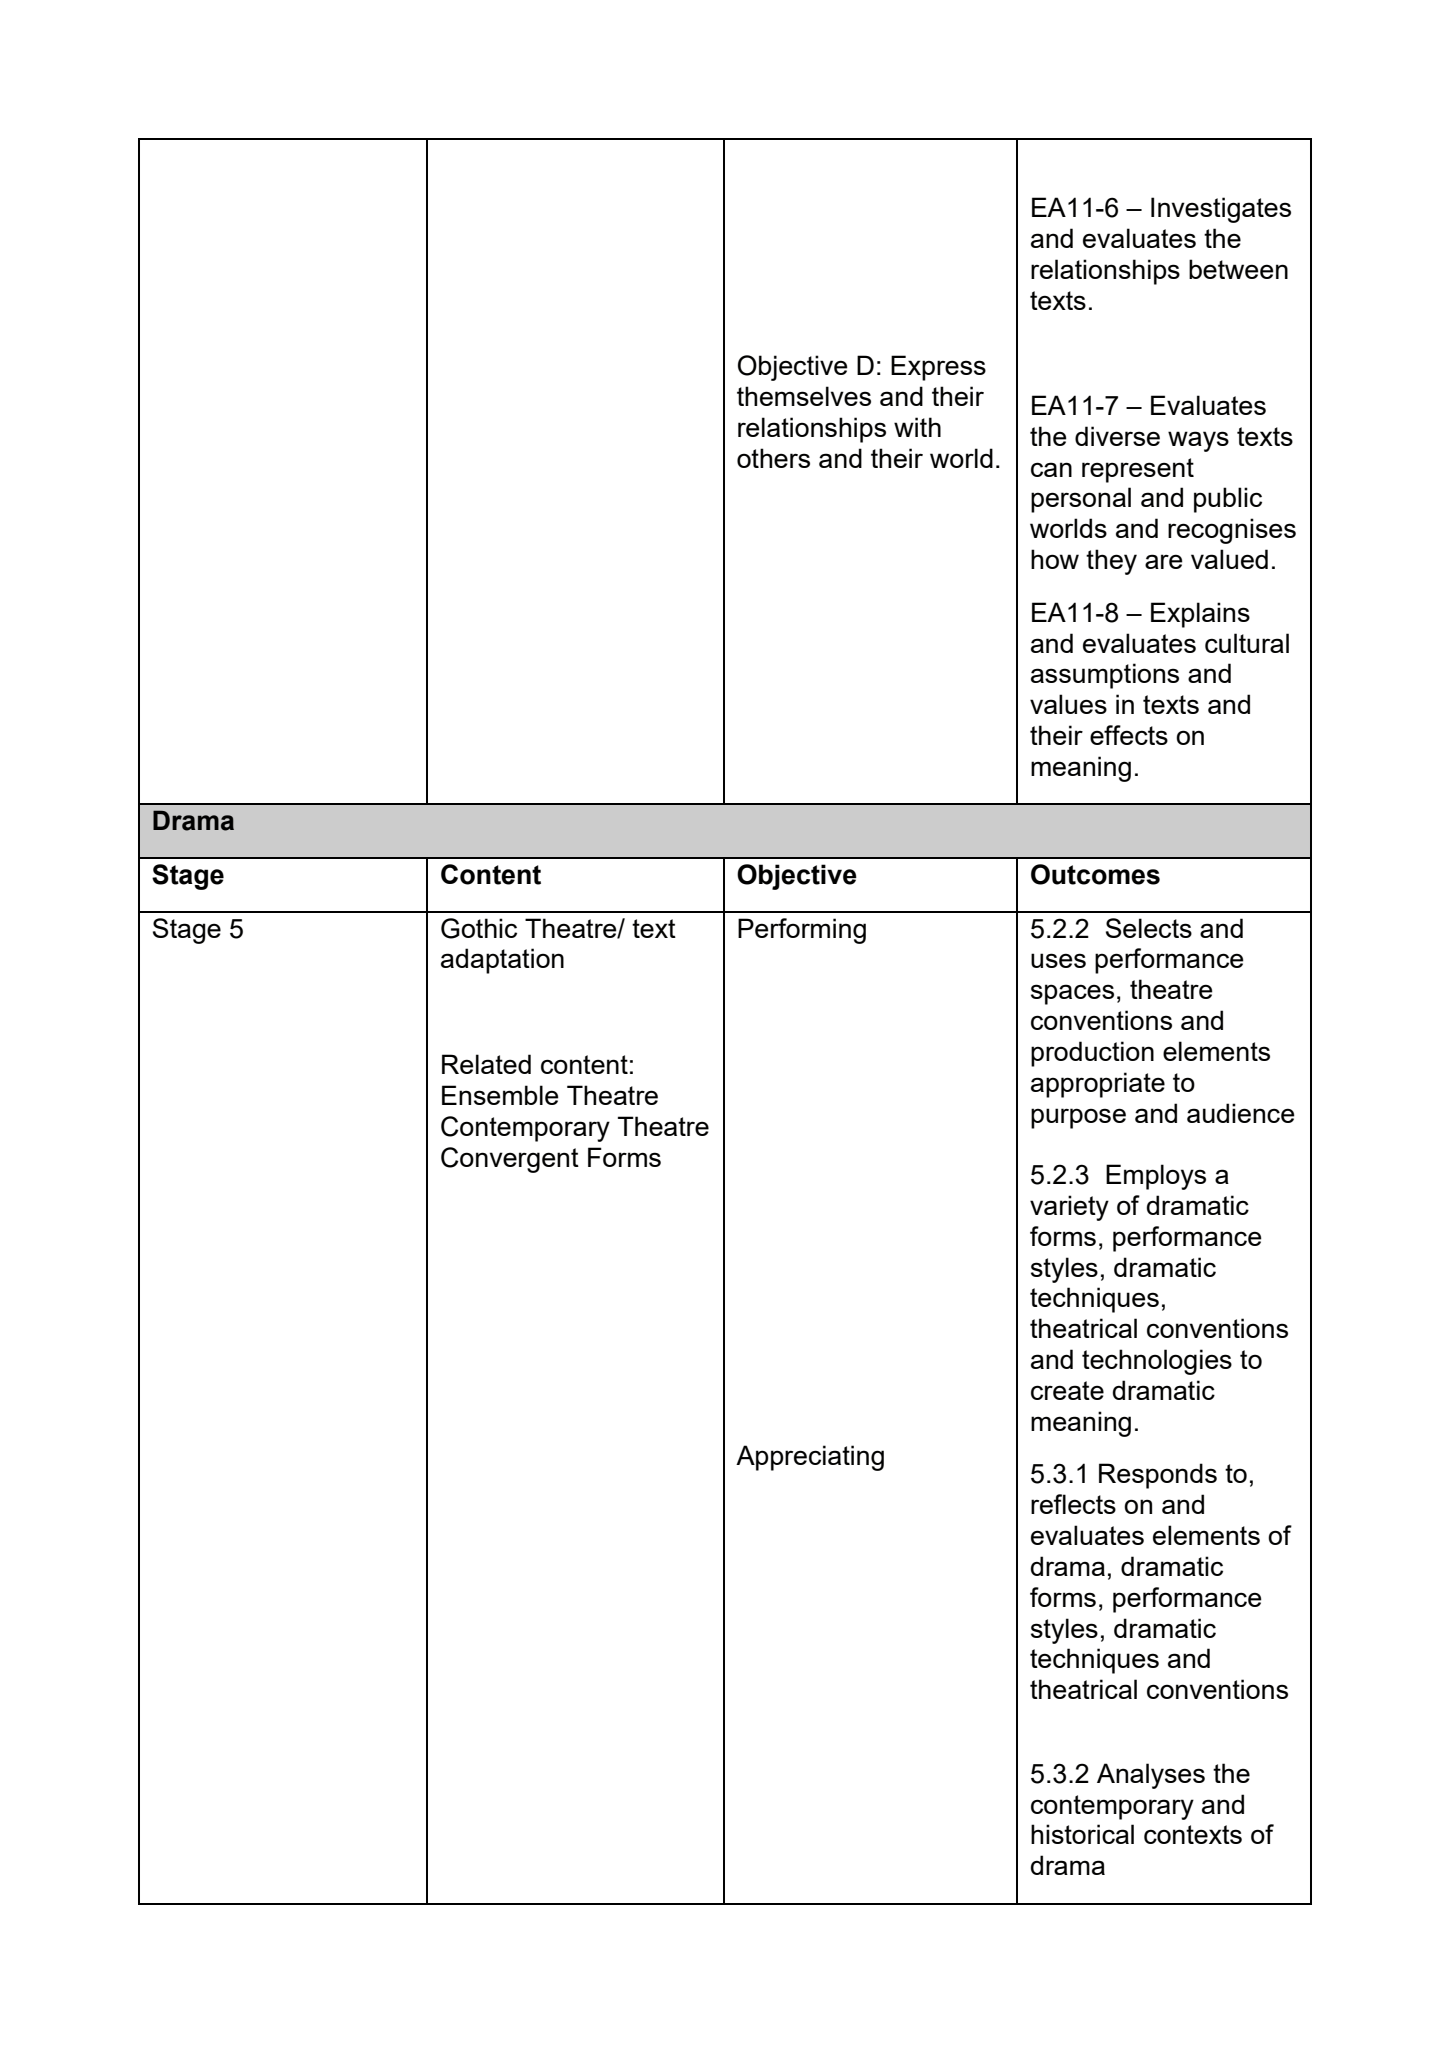 This page has width=1450, height=2051. Describe the element at coordinates (938, 368) in the page. I see `Express` at that location.
